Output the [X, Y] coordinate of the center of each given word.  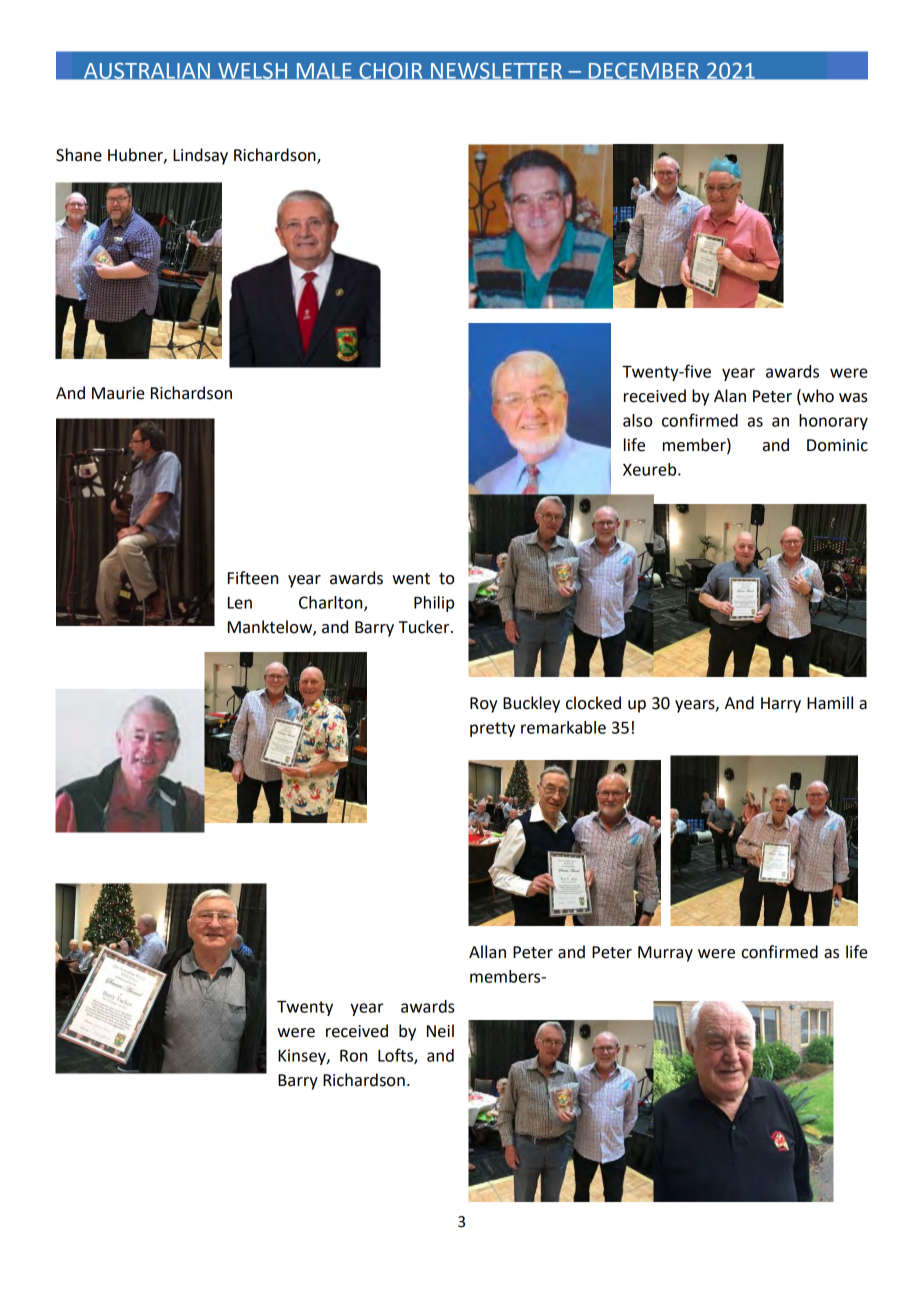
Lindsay [200, 156]
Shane [79, 155]
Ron [353, 1056]
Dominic [837, 445]
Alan [730, 396]
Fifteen [253, 578]
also [637, 420]
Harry [781, 705]
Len [240, 603]
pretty [492, 729]
